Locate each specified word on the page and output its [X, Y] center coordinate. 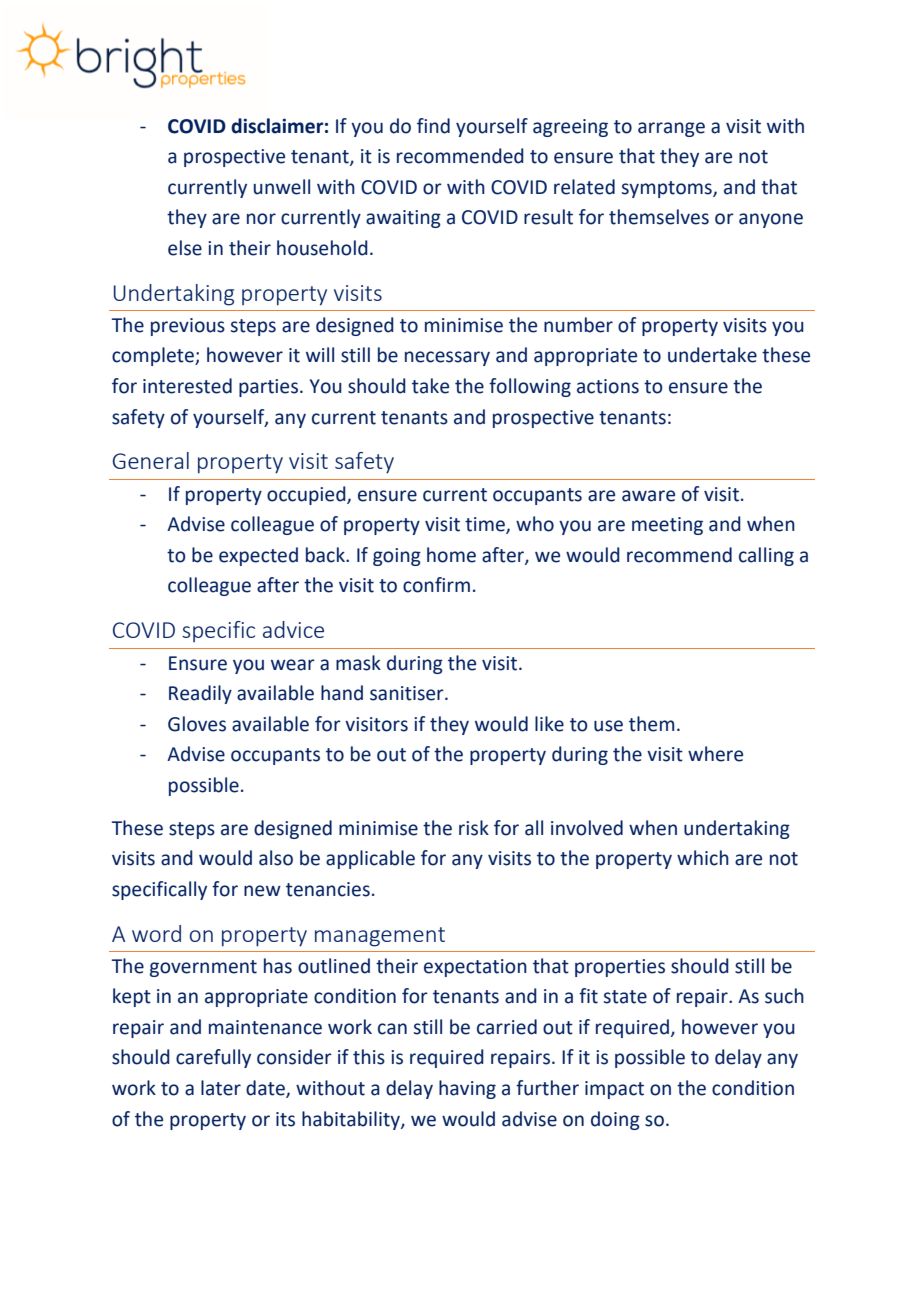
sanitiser [408, 693]
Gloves [197, 724]
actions [608, 386]
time [486, 525]
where [715, 754]
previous [188, 327]
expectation [475, 968]
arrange [671, 129]
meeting [667, 526]
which [703, 858]
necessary [447, 358]
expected [258, 556]
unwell [282, 187]
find [433, 126]
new [262, 891]
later [221, 1088]
